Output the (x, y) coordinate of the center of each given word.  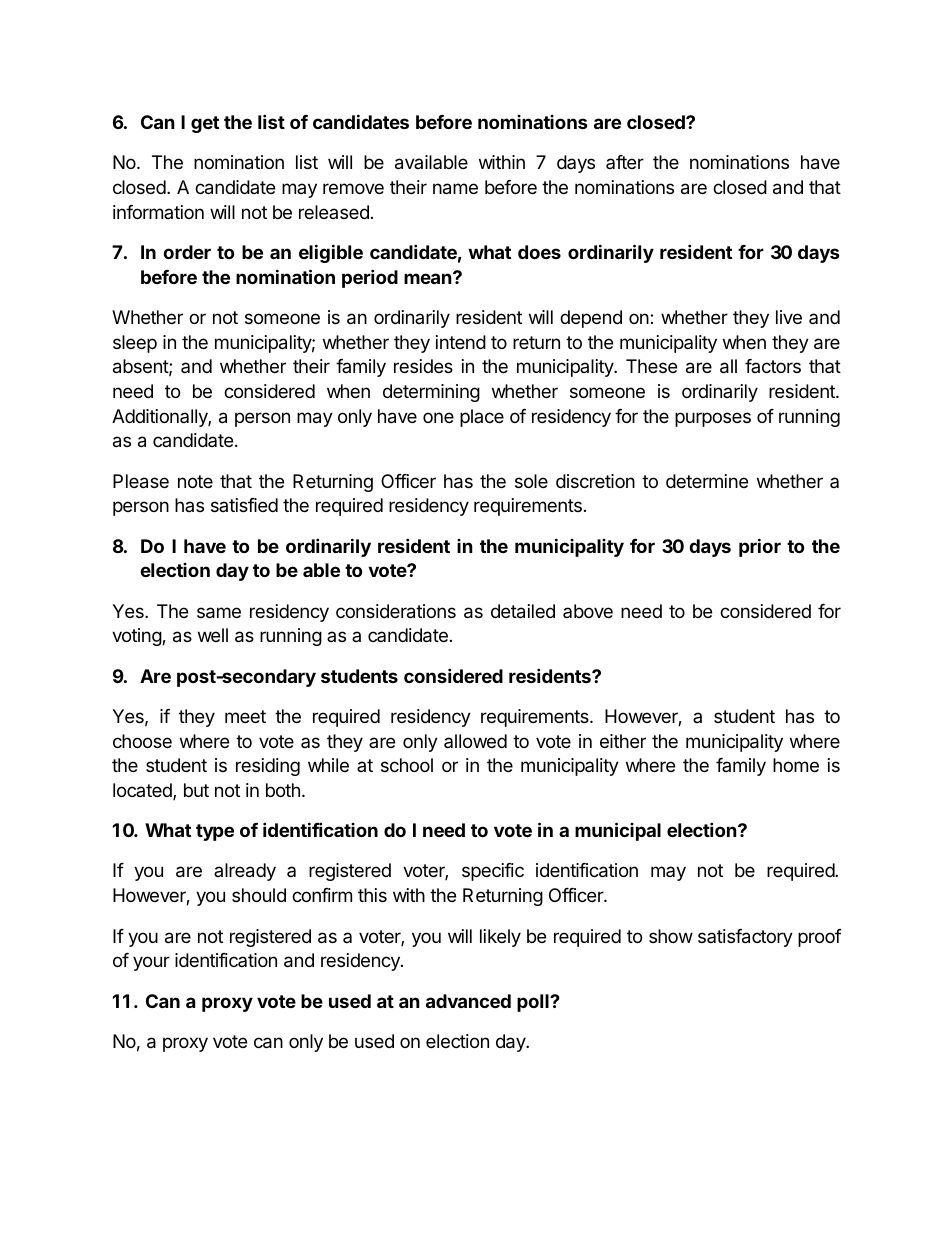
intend (461, 342)
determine (707, 481)
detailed (523, 611)
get (205, 124)
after (625, 162)
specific (493, 872)
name (455, 189)
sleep (135, 344)
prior (760, 547)
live (789, 317)
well (213, 635)
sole (531, 481)
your (151, 963)
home (796, 765)
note (195, 481)
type (215, 832)
